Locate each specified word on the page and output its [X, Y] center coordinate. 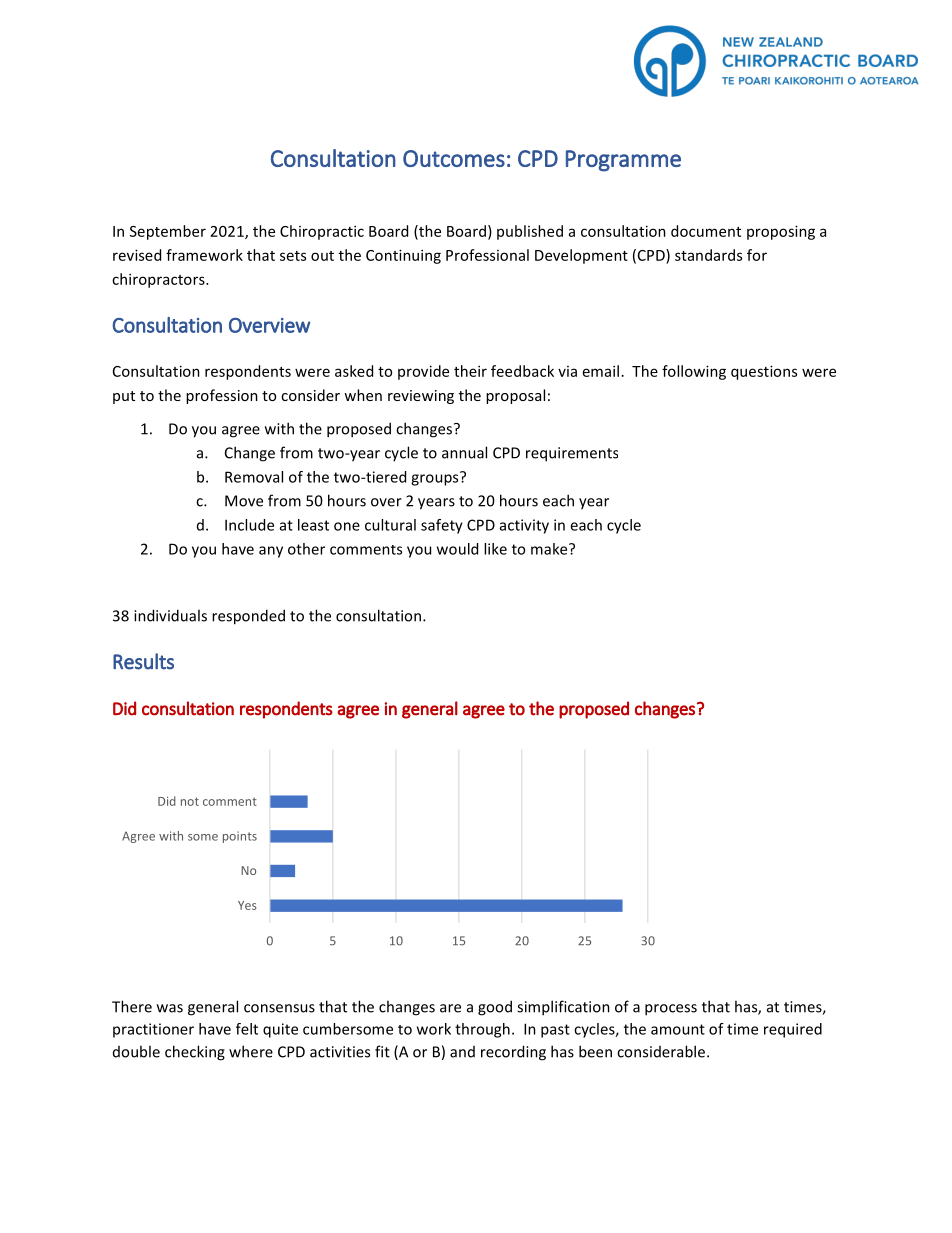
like [495, 549]
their [470, 371]
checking [195, 1053]
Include [249, 525]
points [240, 837]
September [168, 232]
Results [143, 661]
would [457, 549]
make [550, 549]
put [124, 397]
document [706, 231]
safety [442, 526]
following [694, 372]
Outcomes [454, 158]
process [671, 1010]
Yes [247, 905]
